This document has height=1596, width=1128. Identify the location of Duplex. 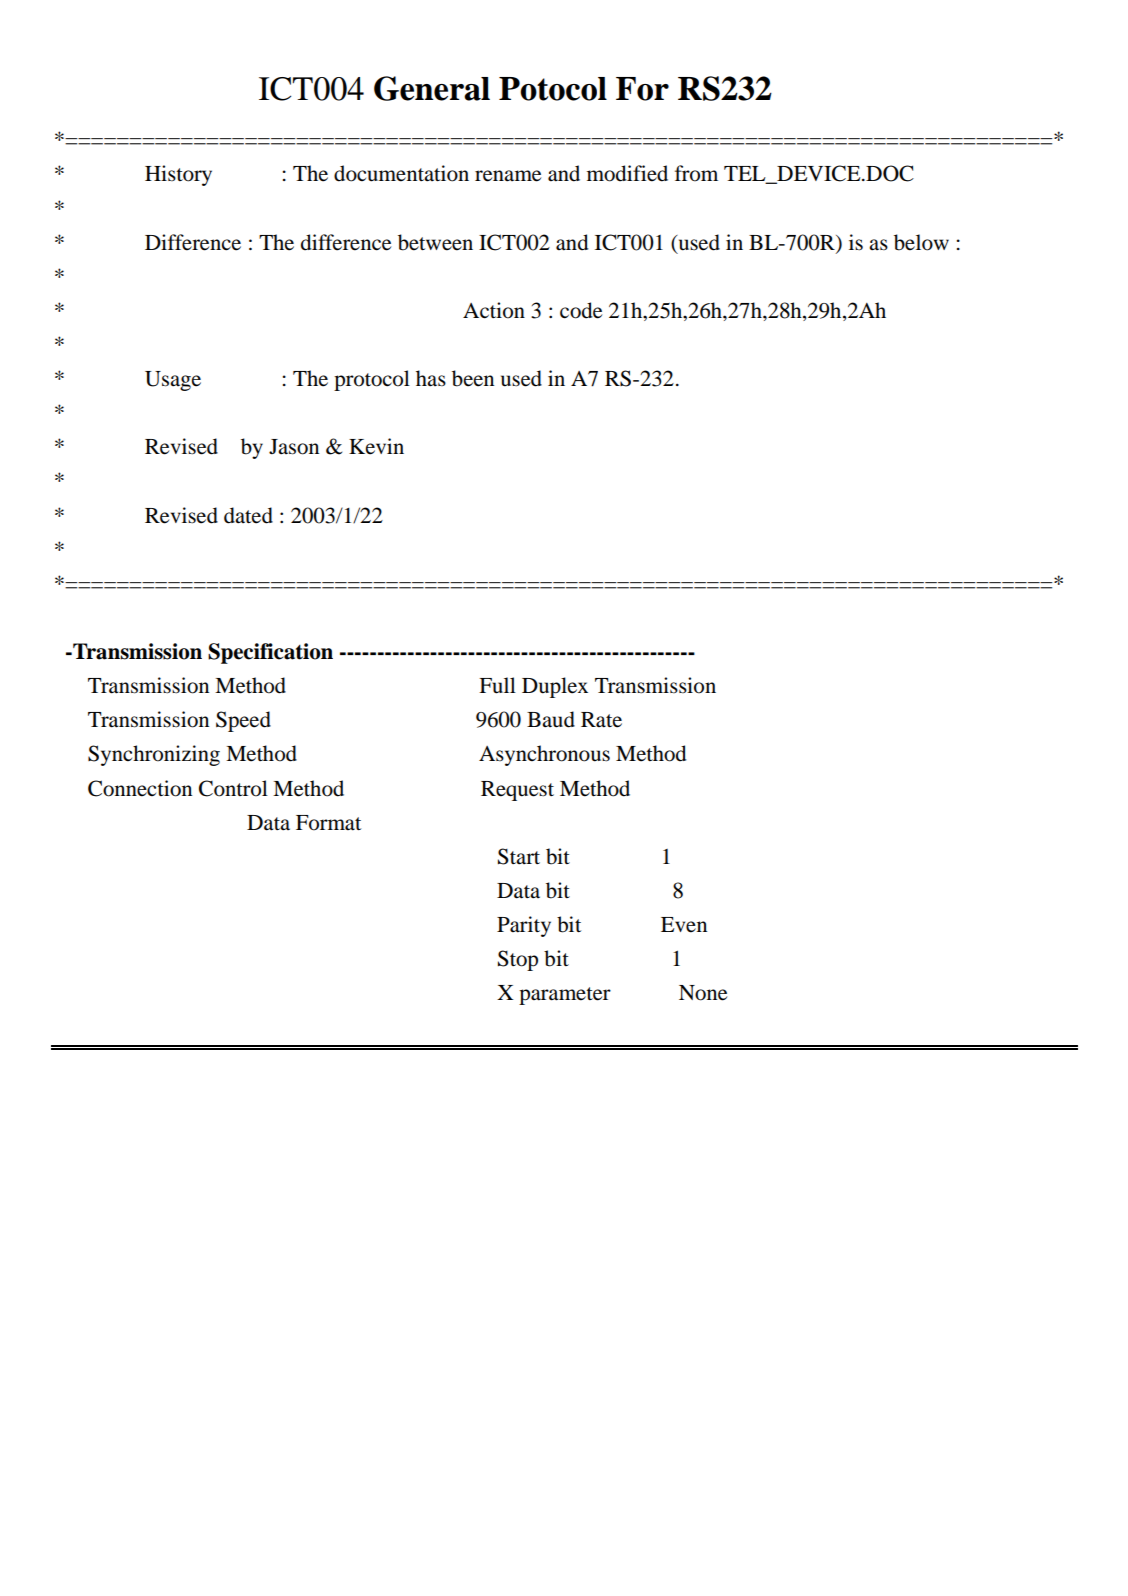
(555, 687).
